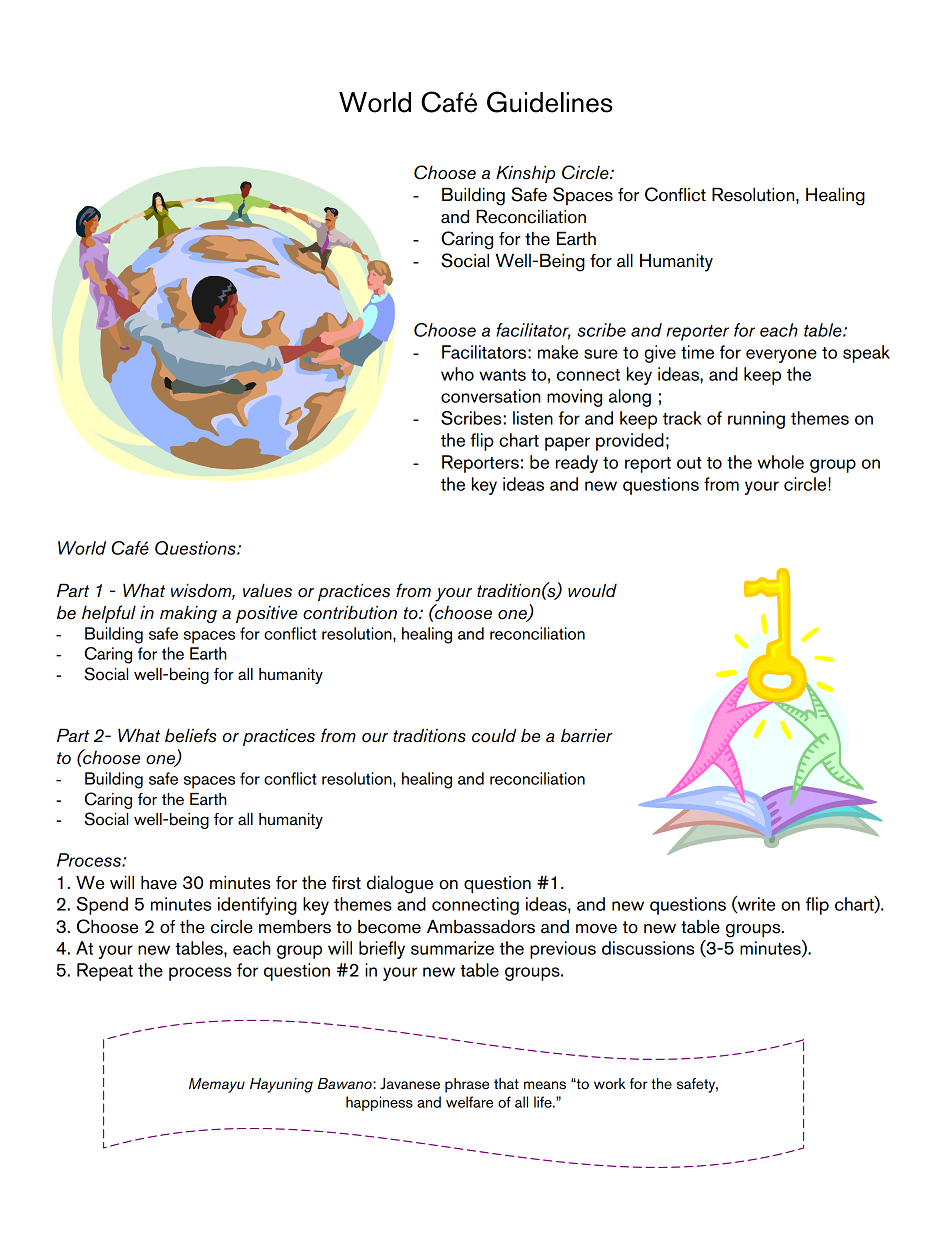 The width and height of the document is (952, 1233). What do you see at coordinates (502, 375) in the document?
I see `wants` at bounding box center [502, 375].
